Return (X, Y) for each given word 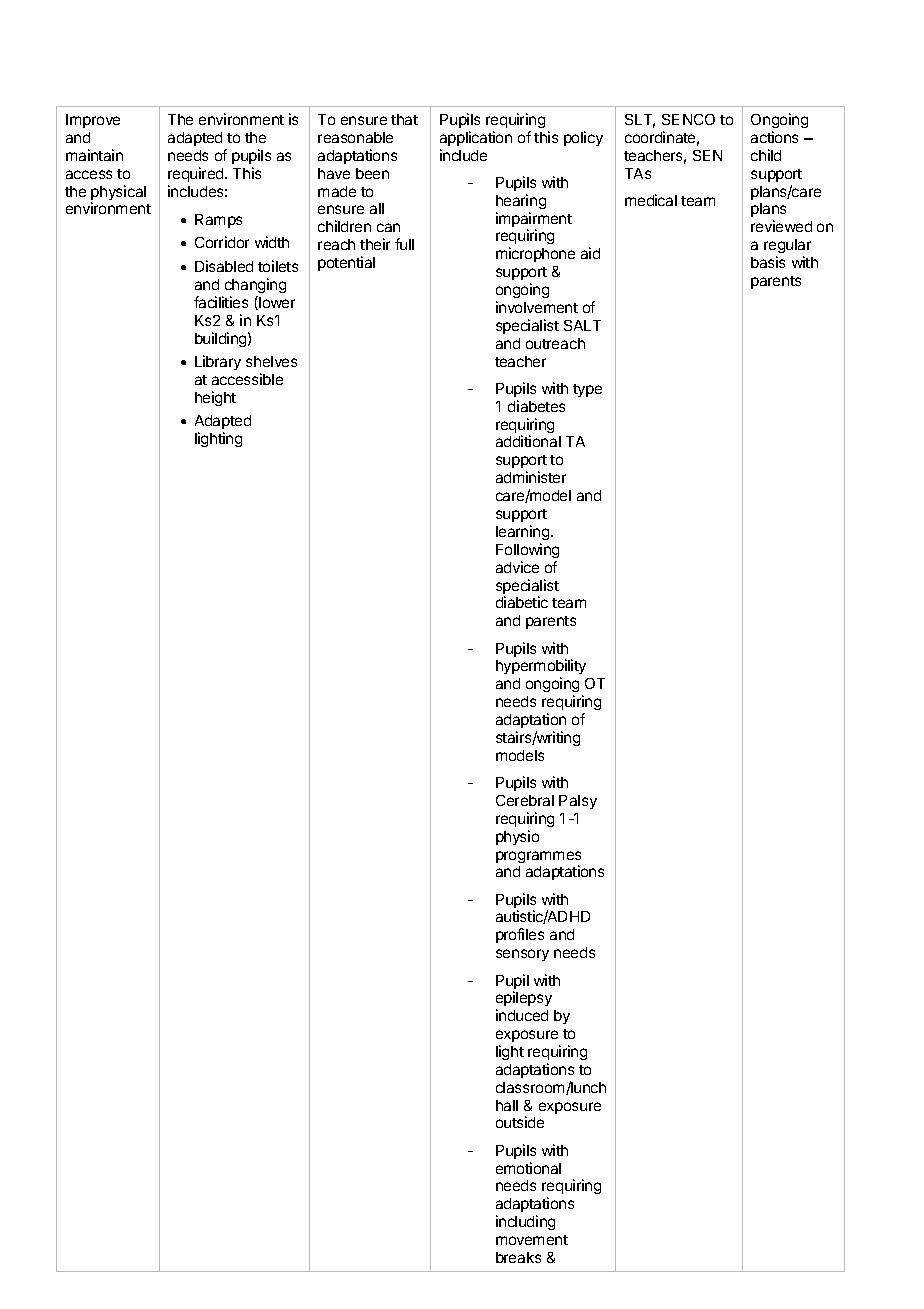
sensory (522, 955)
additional (528, 441)
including (525, 1222)
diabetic (522, 602)
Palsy (578, 802)
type (587, 390)
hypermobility (541, 668)
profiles (520, 935)
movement (532, 1240)
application (476, 138)
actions (774, 137)
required (197, 174)
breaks (518, 1257)
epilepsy (524, 1000)
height (215, 398)
